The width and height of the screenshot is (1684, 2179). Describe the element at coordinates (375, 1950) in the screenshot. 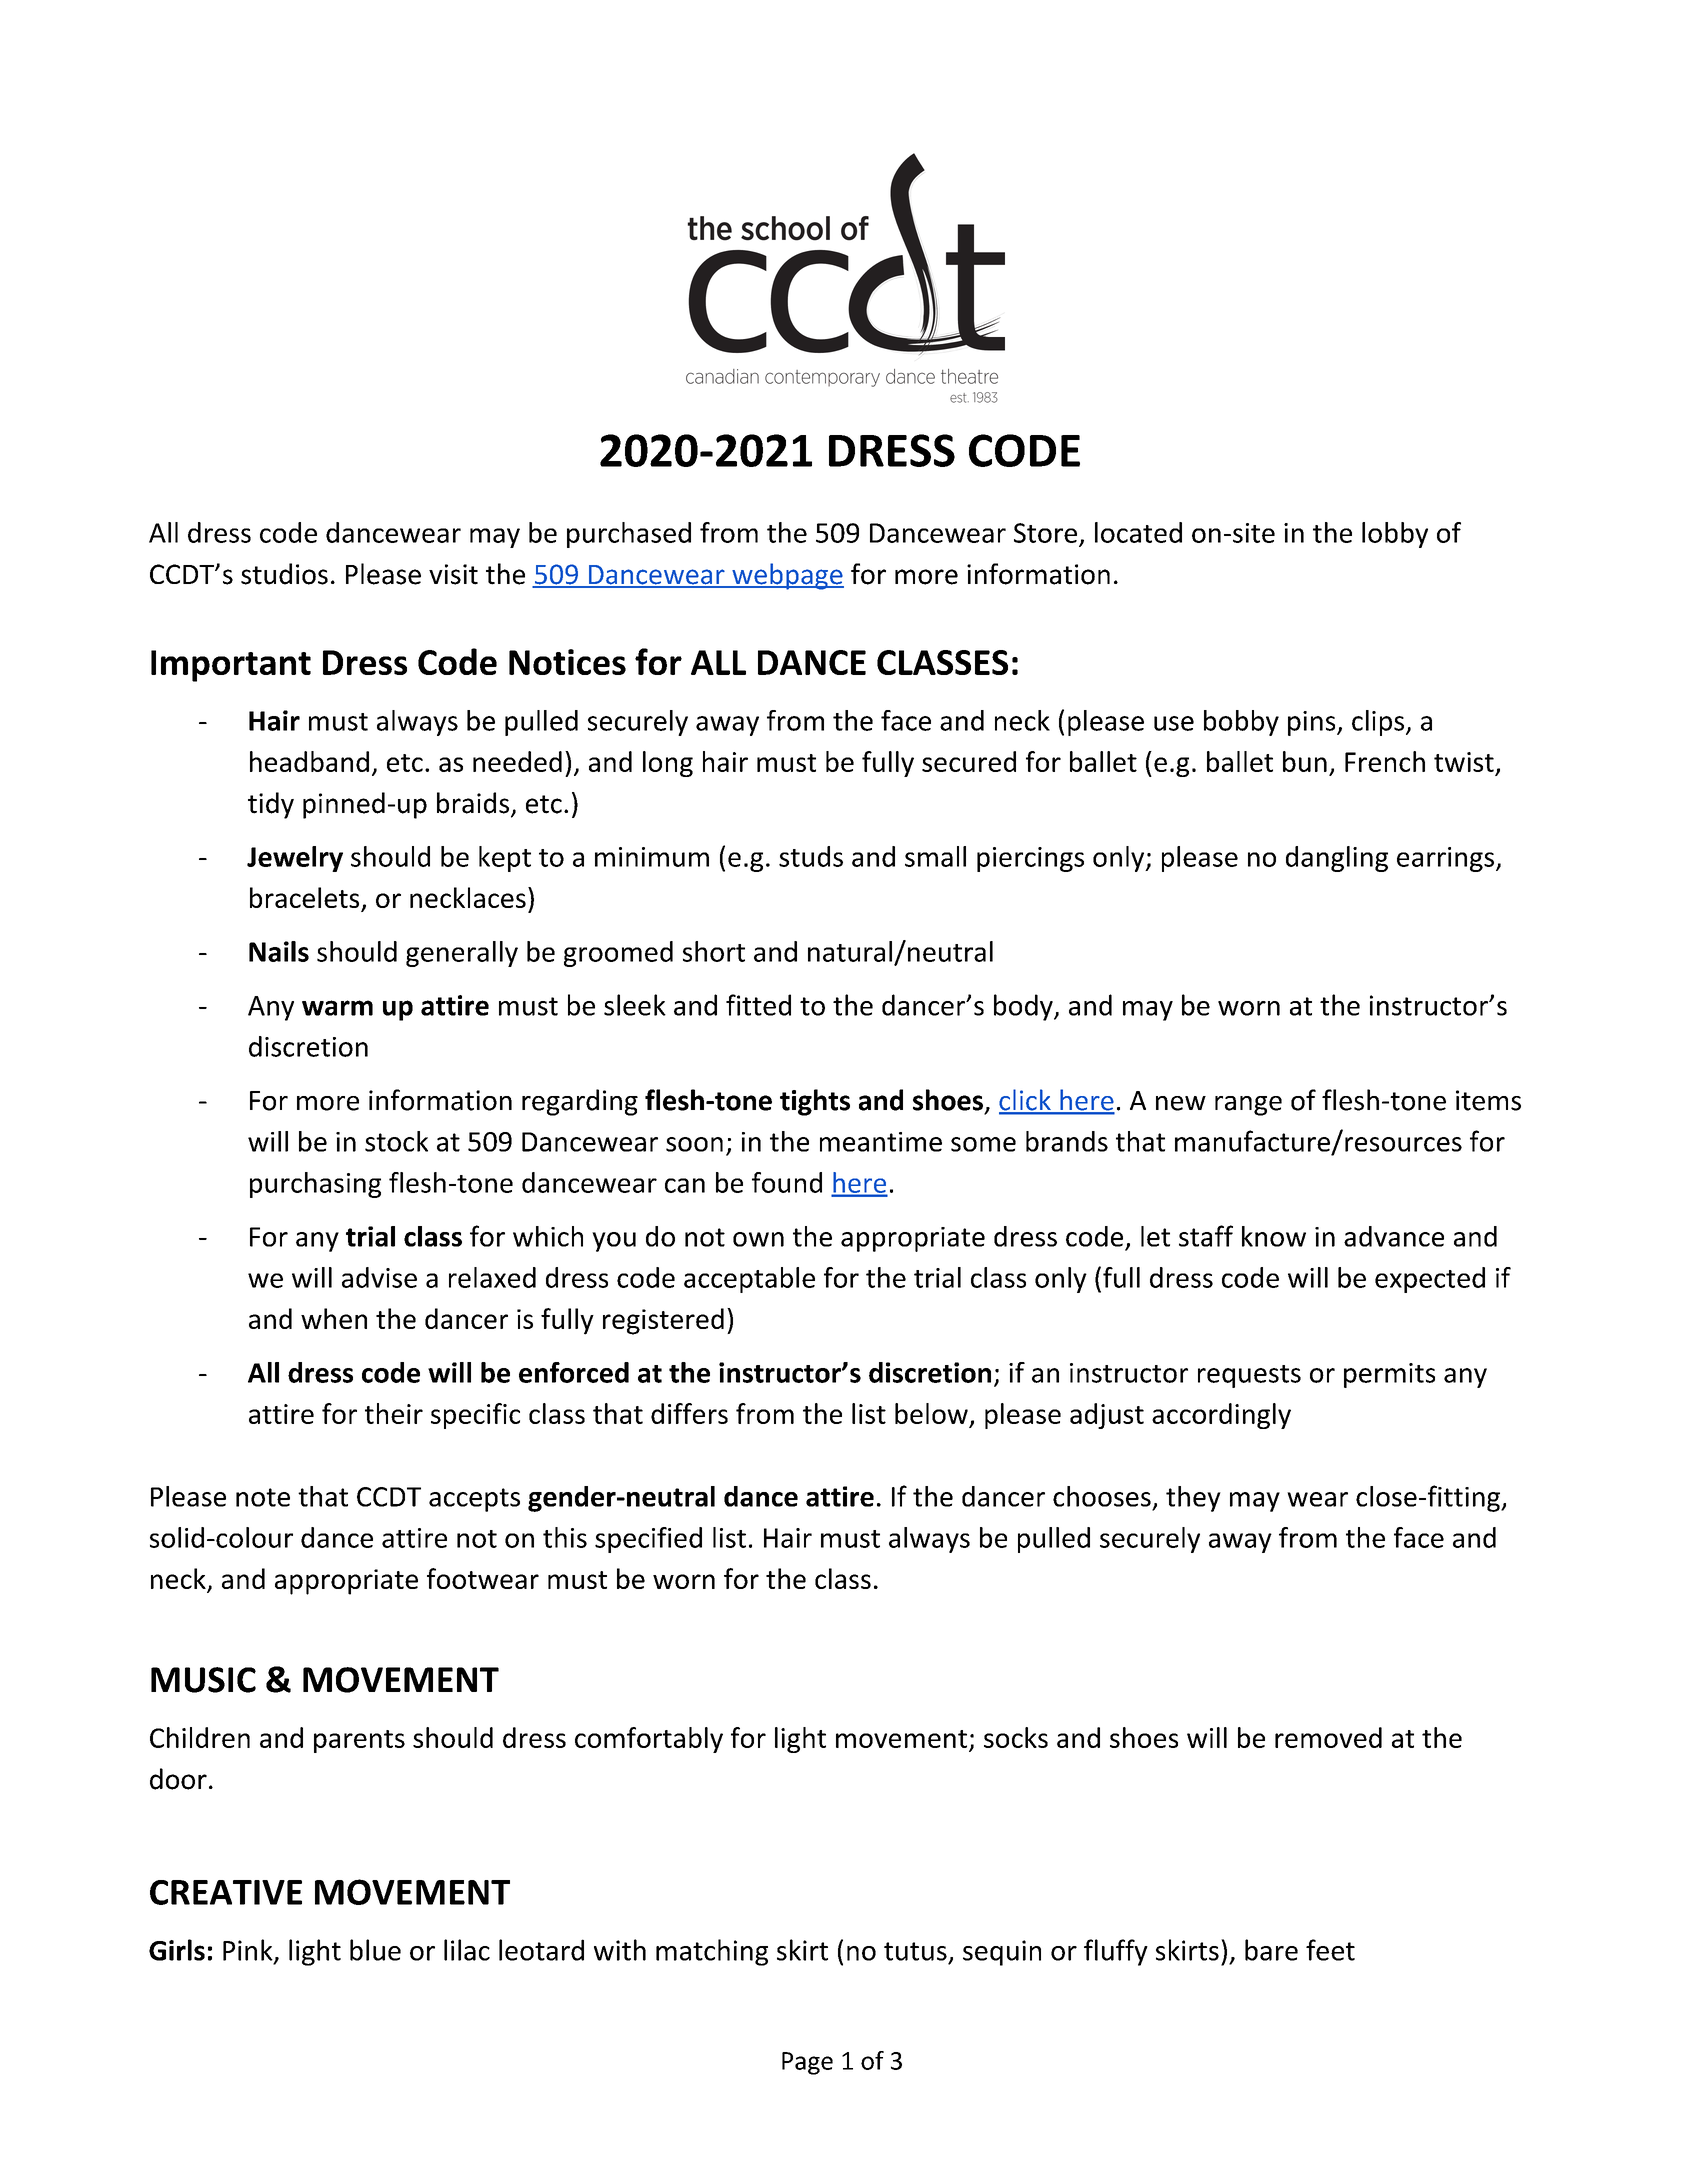

I see `blue` at that location.
